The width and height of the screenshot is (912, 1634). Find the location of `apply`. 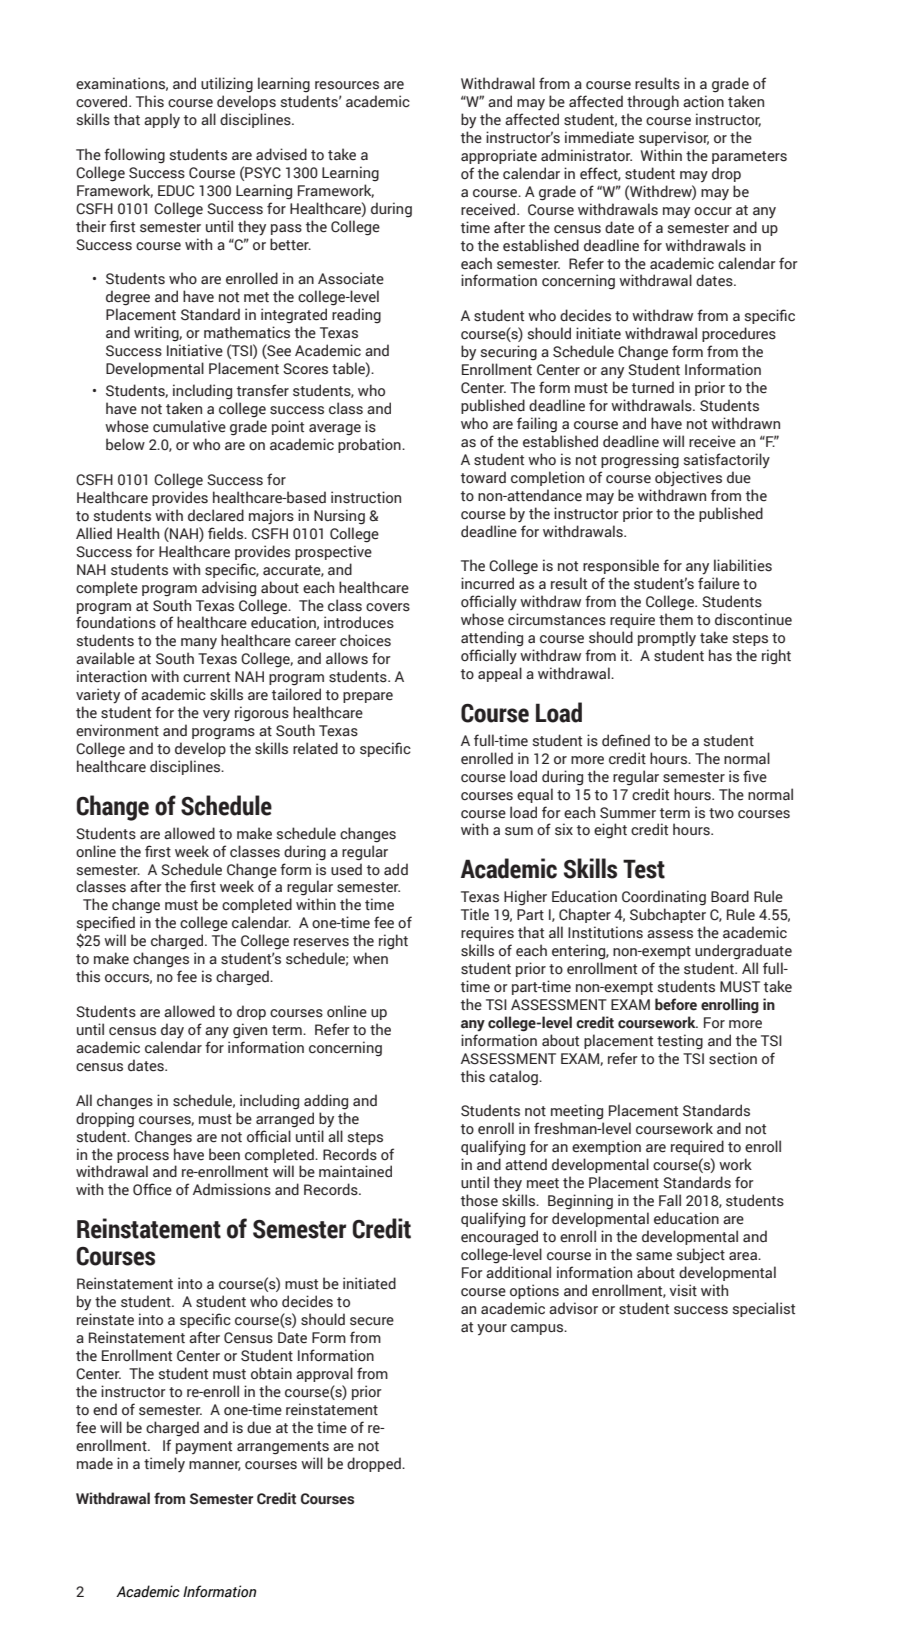

apply is located at coordinates (162, 120).
